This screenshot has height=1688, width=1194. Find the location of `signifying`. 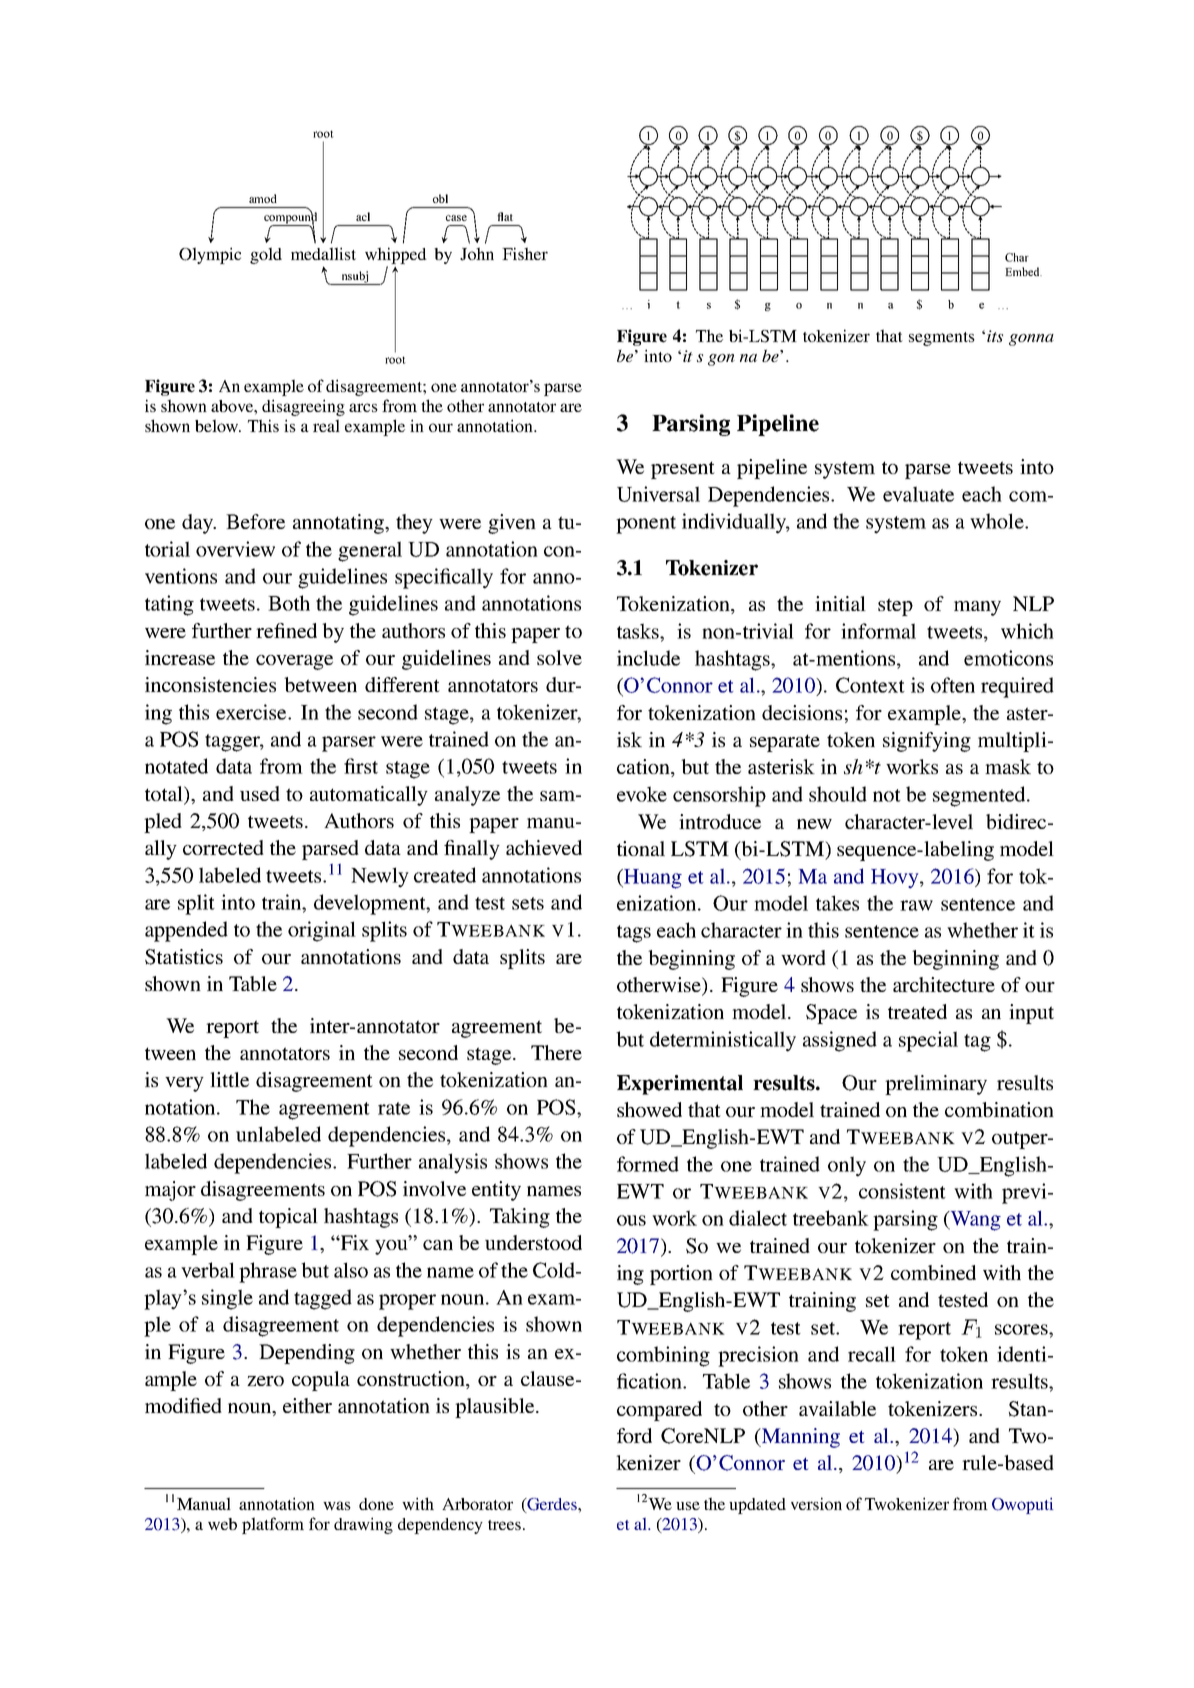

signifying is located at coordinates (927, 742).
